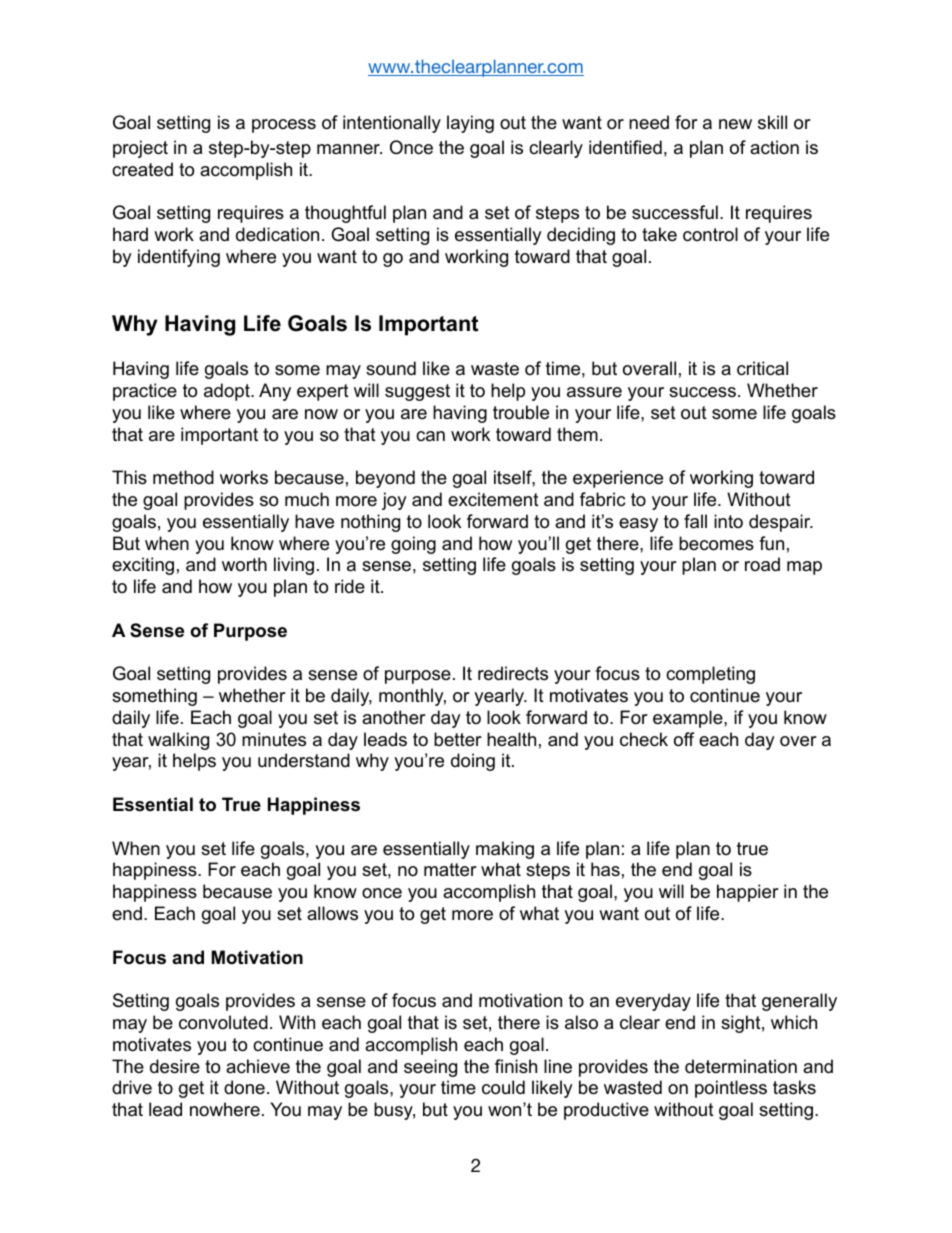 The height and width of the screenshot is (1233, 952). I want to click on allows, so click(332, 913).
